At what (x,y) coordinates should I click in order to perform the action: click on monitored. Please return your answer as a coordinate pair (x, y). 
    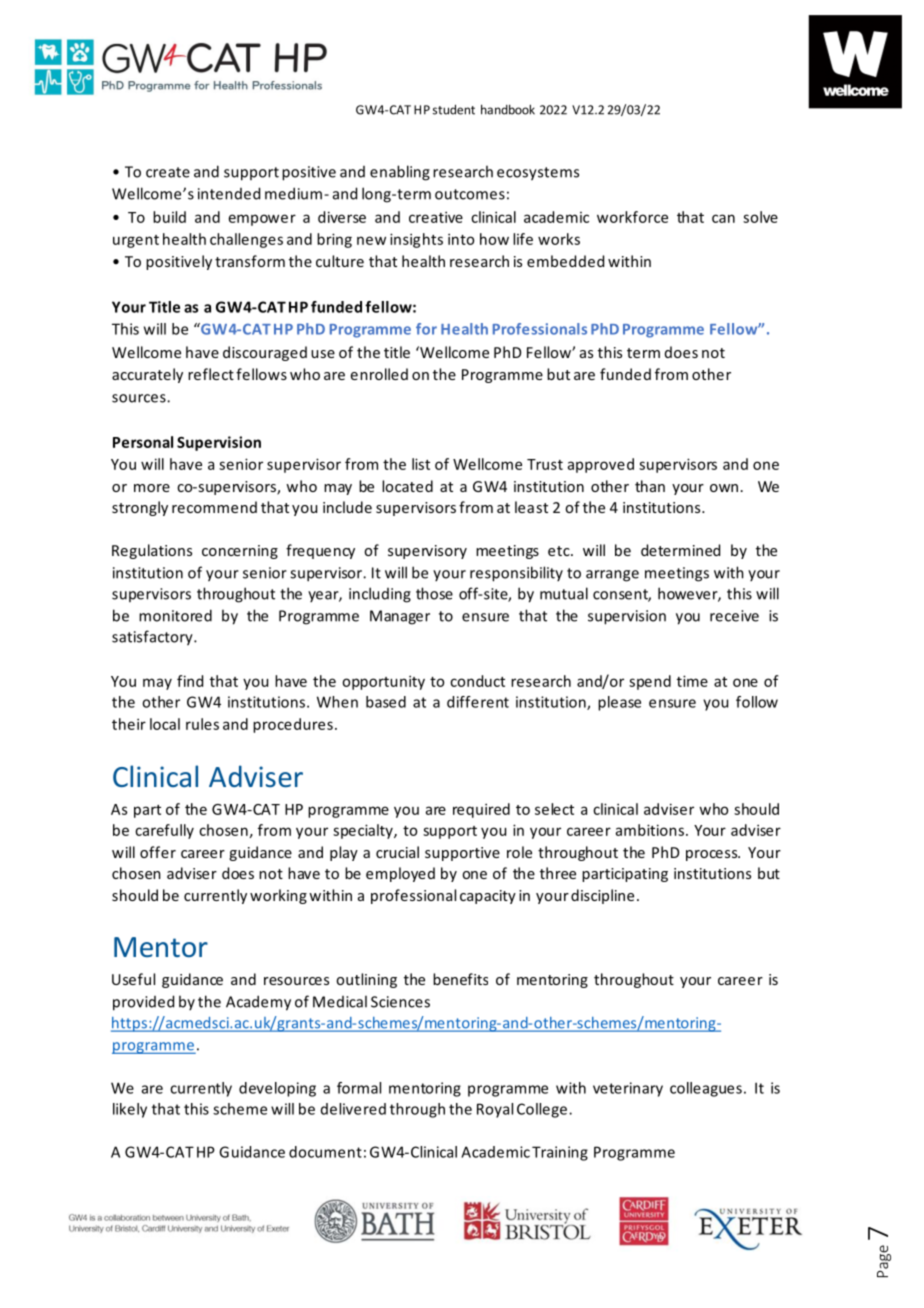
    Looking at the image, I should click on (175, 615).
